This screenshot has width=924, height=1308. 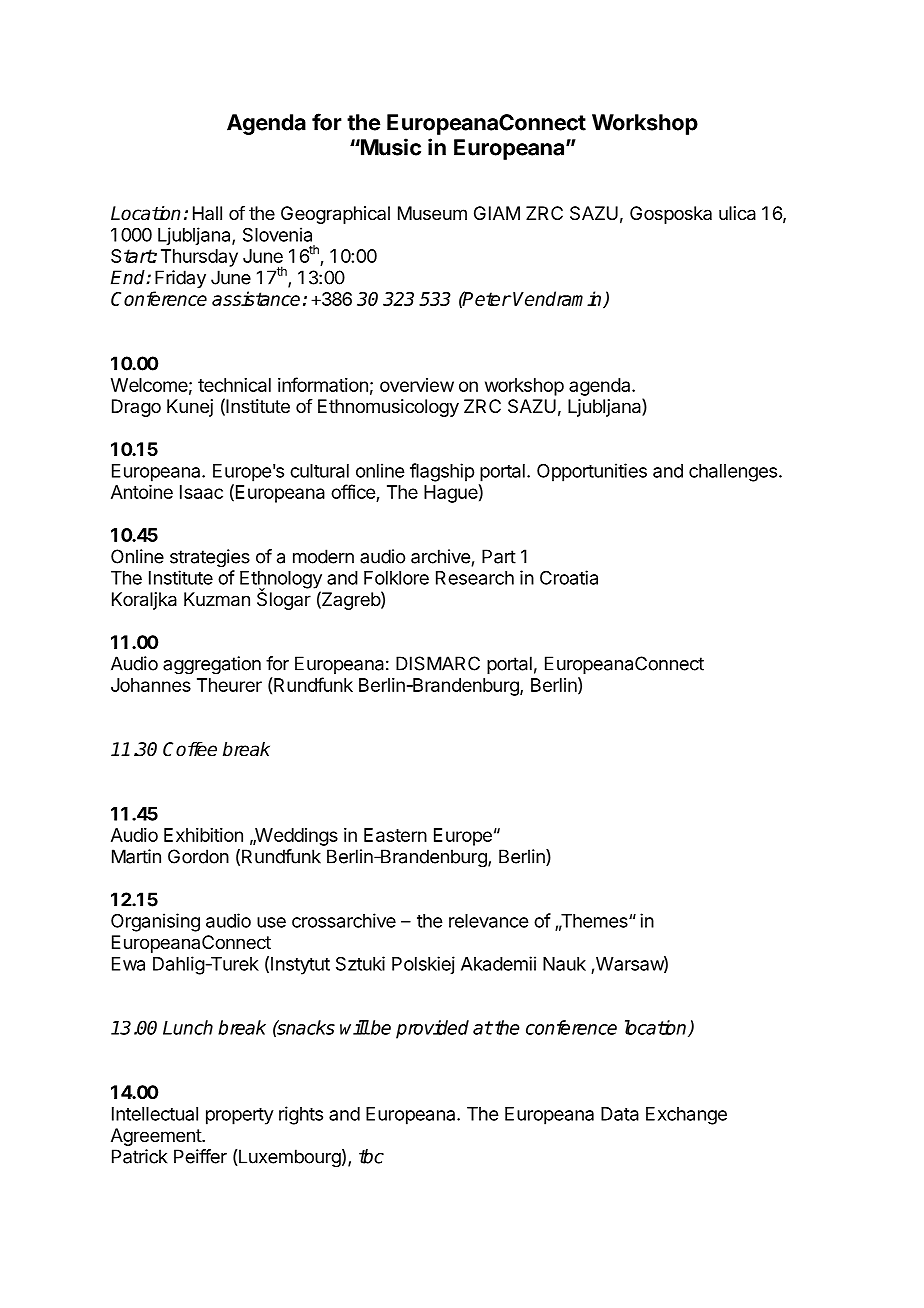 I want to click on Folklore, so click(x=396, y=578).
